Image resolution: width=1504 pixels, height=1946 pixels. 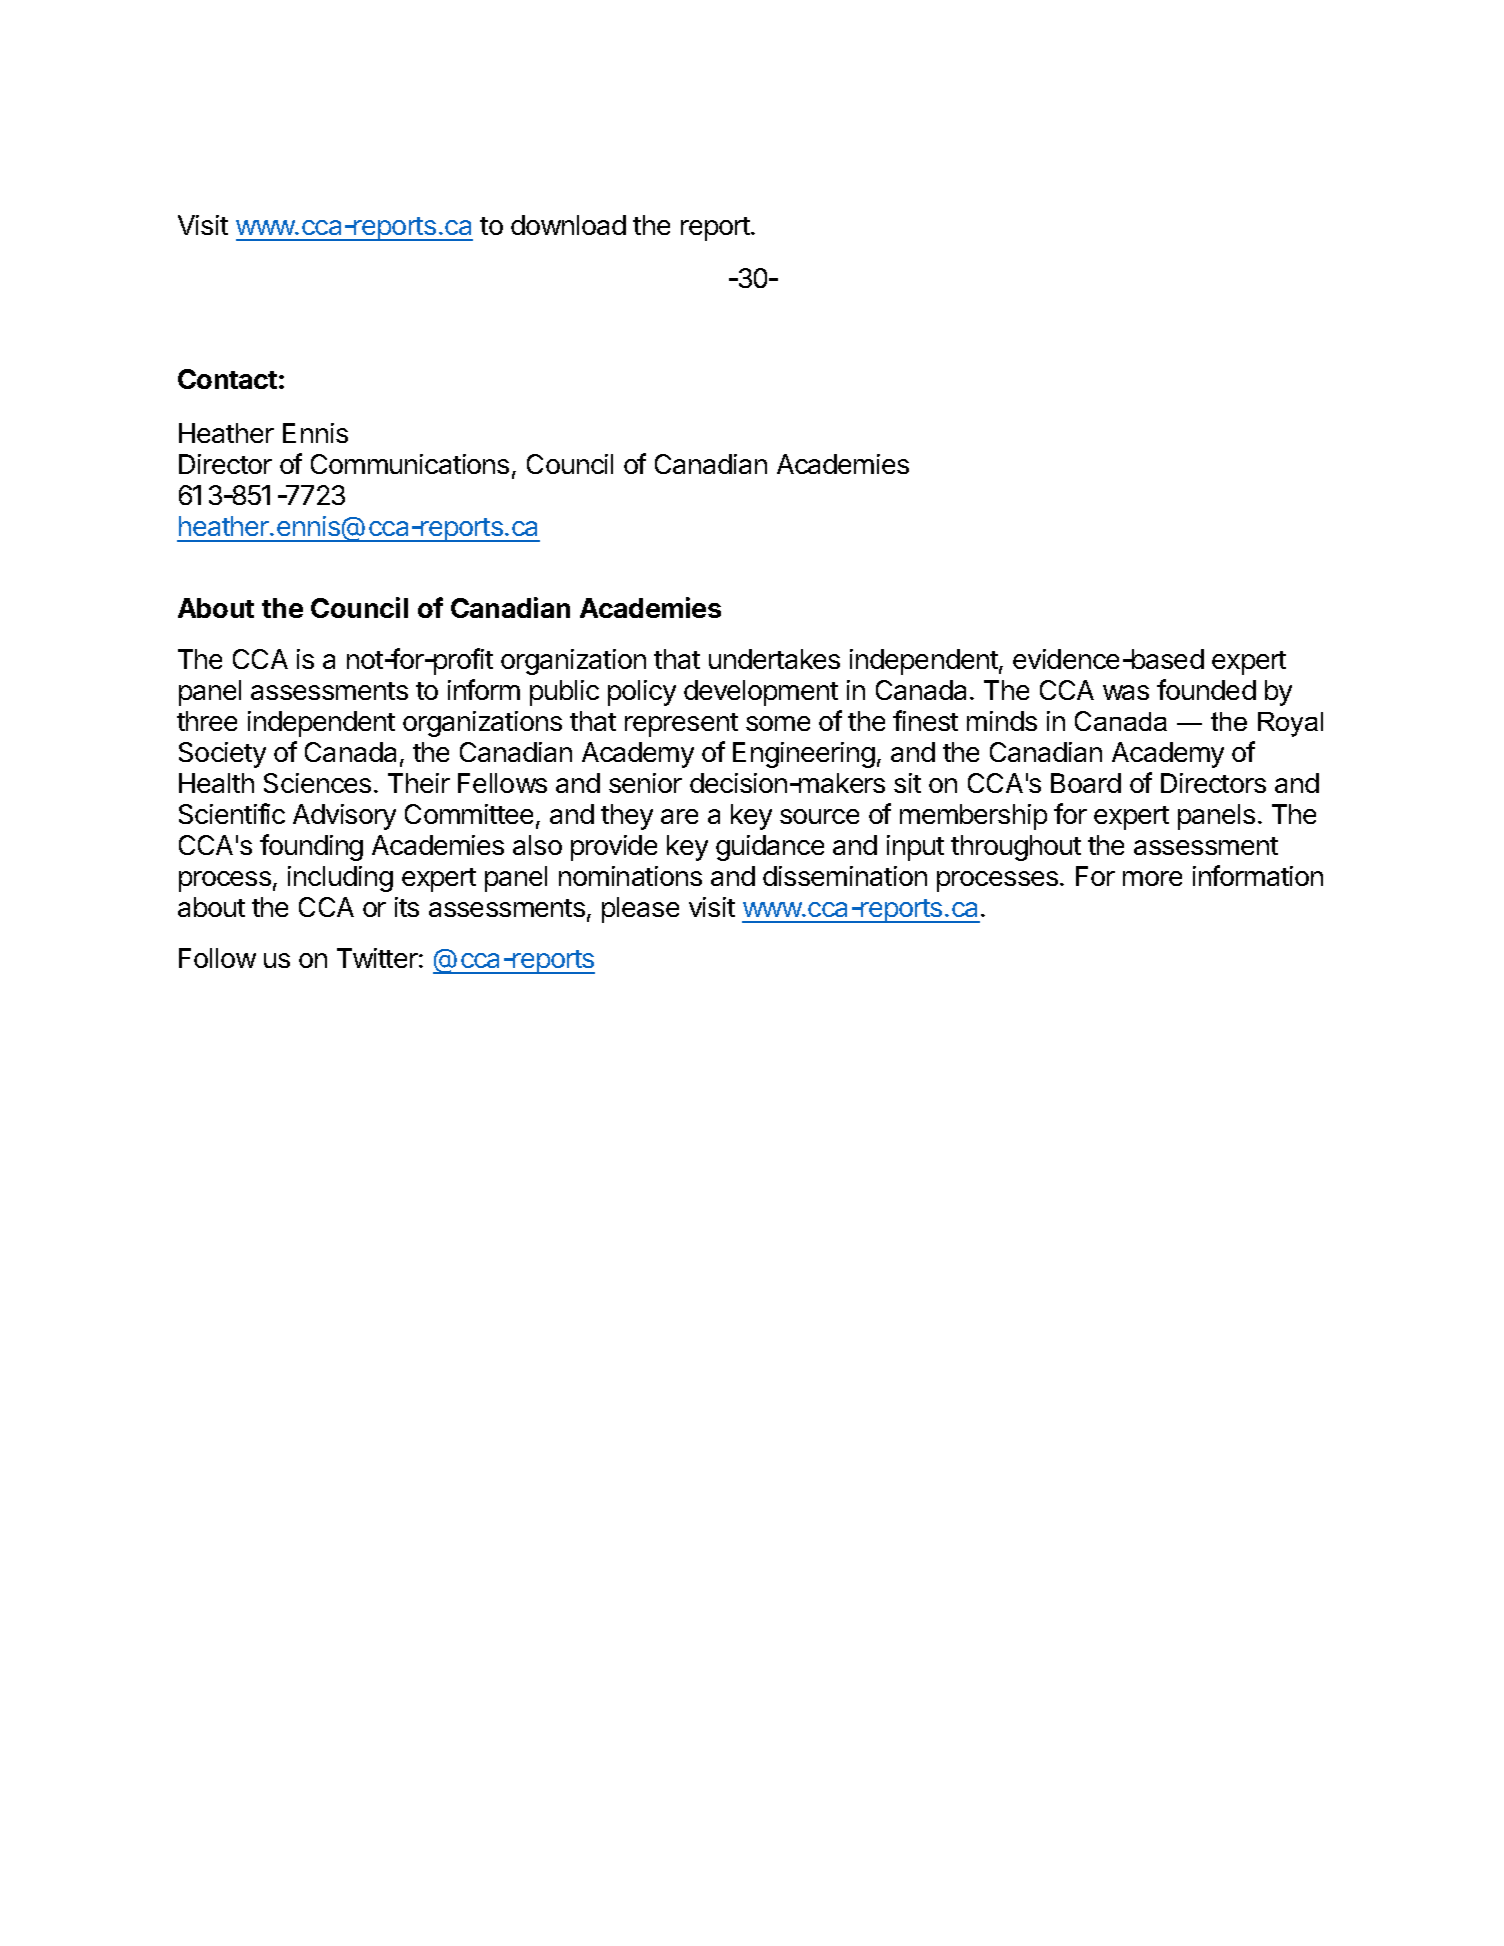 I want to click on Communications, so click(x=410, y=464).
